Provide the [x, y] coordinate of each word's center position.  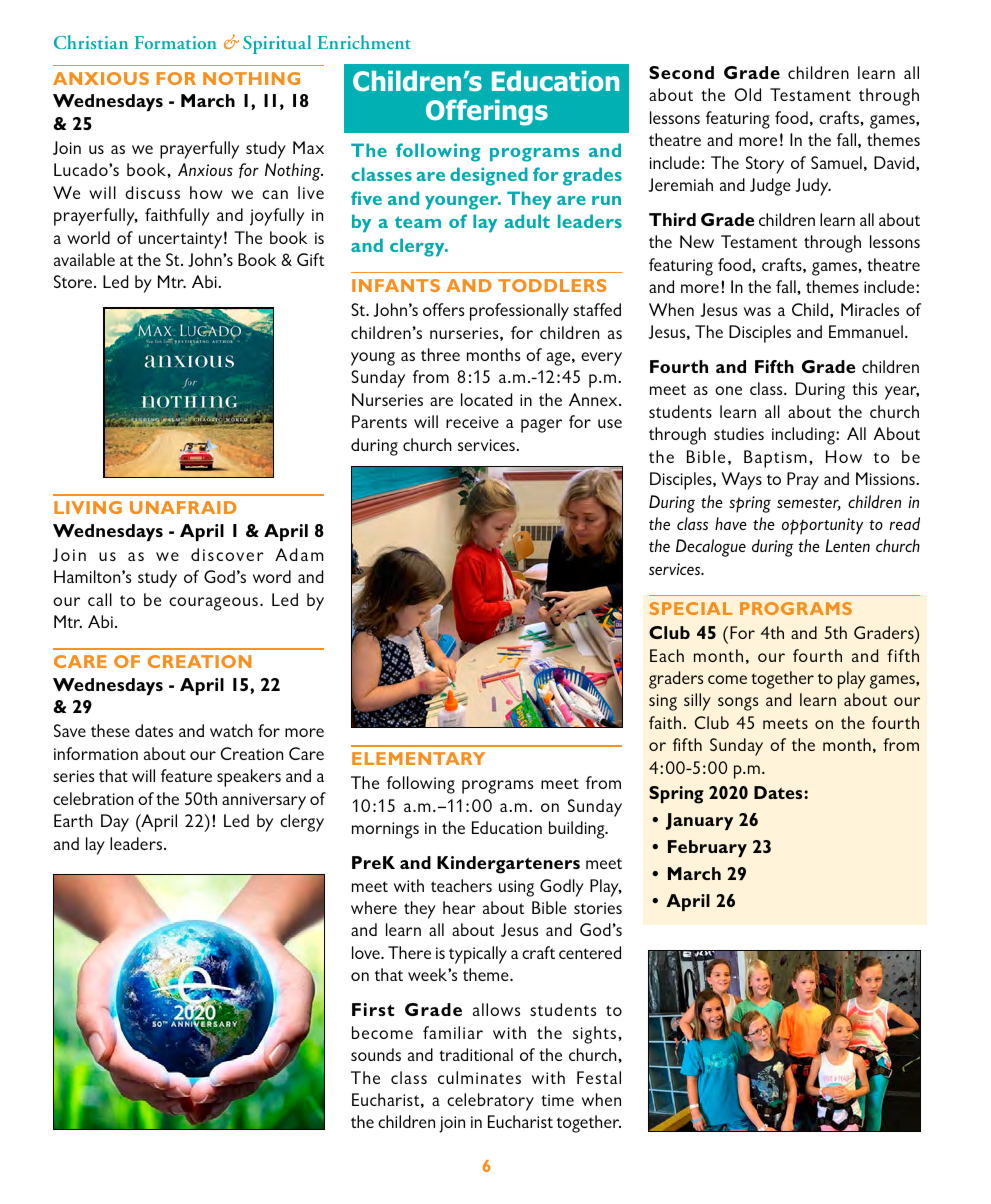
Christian [91, 42]
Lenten [847, 545]
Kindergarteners [508, 865]
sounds [376, 1054]
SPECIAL [691, 608]
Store [74, 281]
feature [186, 775]
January [699, 821]
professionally [519, 312]
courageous [213, 604]
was [757, 311]
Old [747, 94]
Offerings [487, 112]
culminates [479, 1077]
